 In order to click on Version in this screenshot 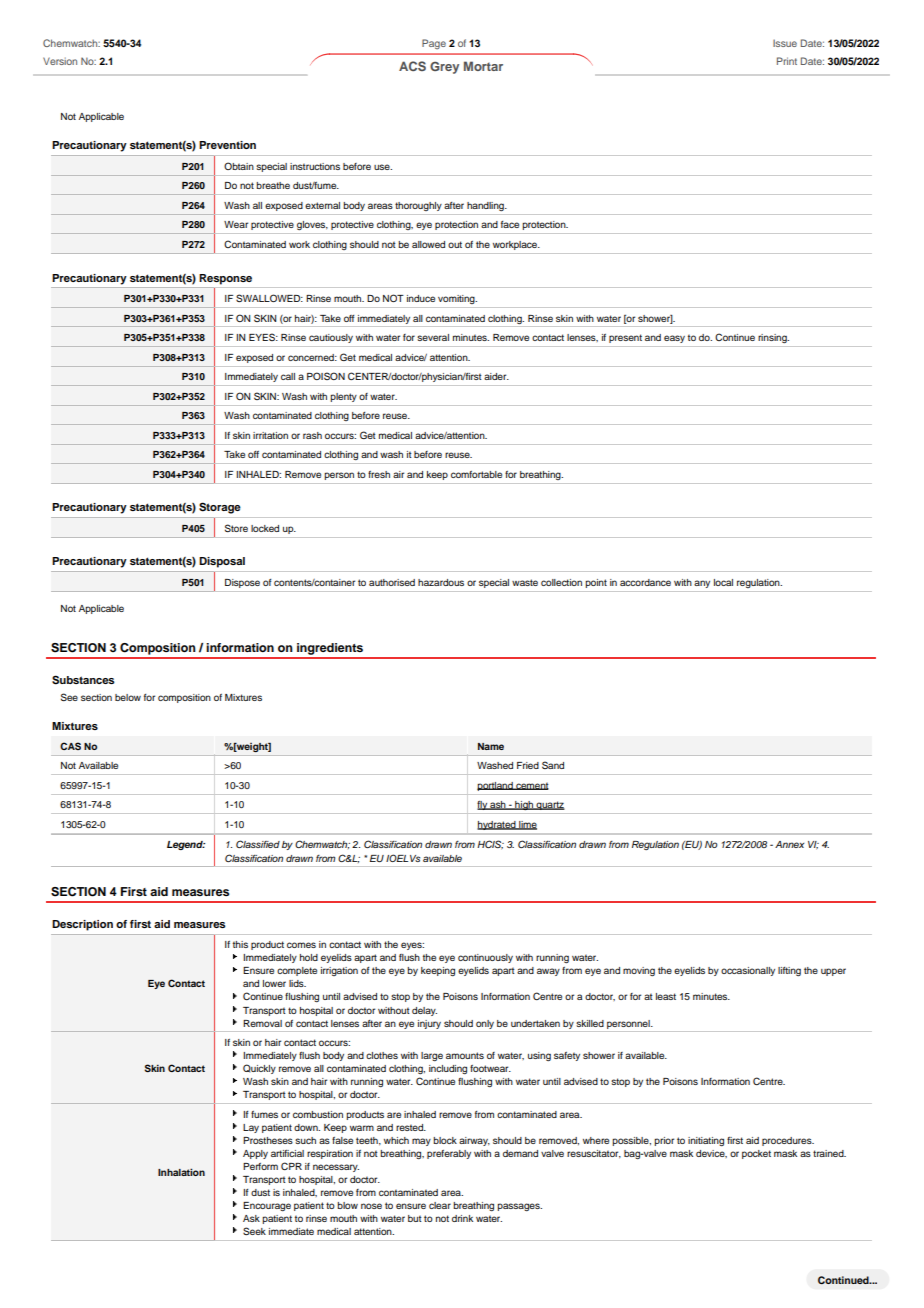, I will do `click(60, 61)`.
